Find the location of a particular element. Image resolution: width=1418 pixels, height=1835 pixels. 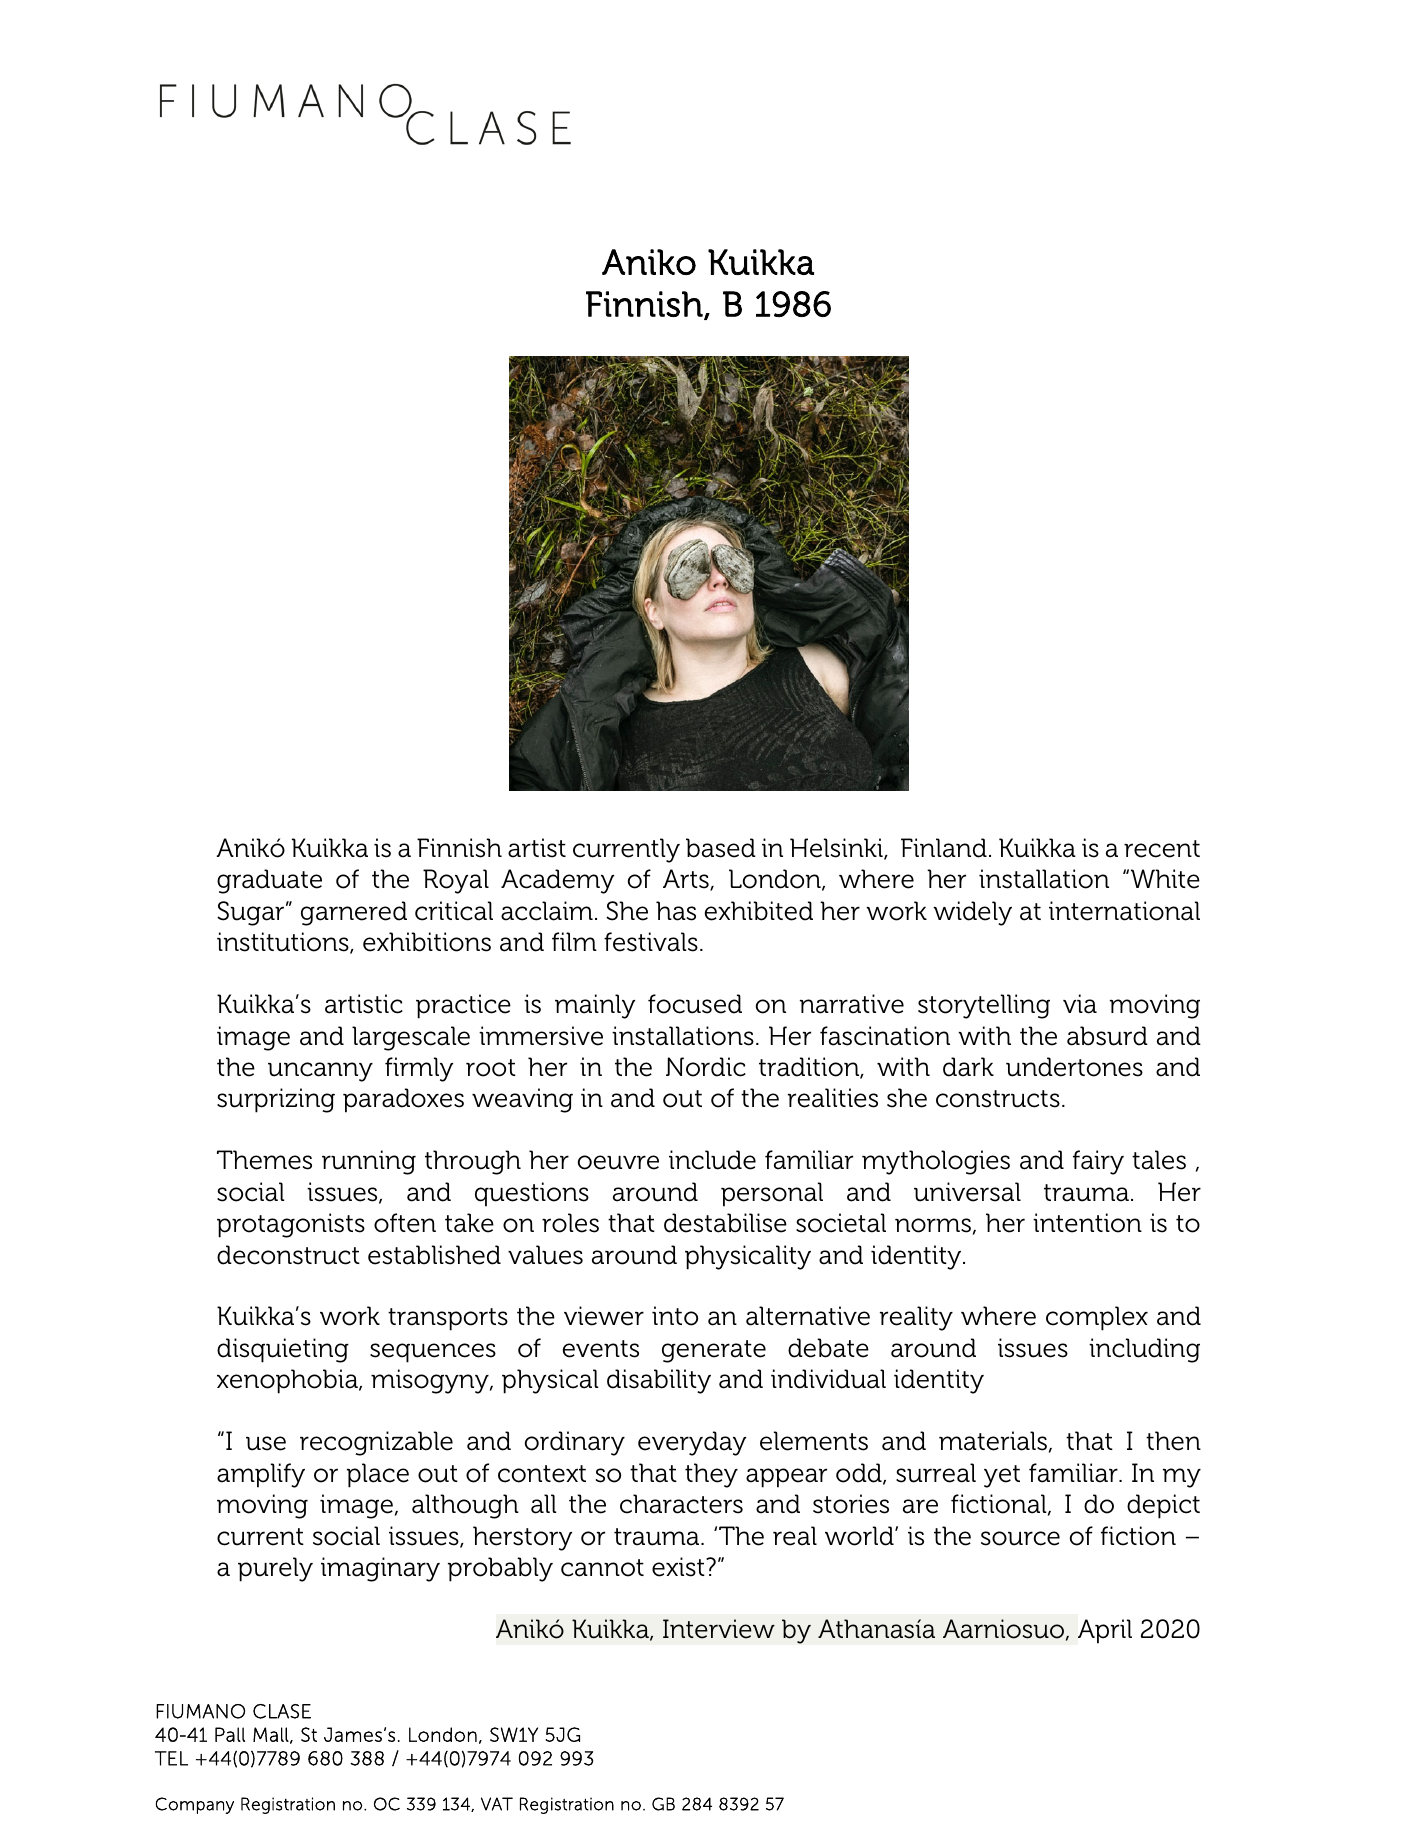

Arts is located at coordinates (687, 880).
